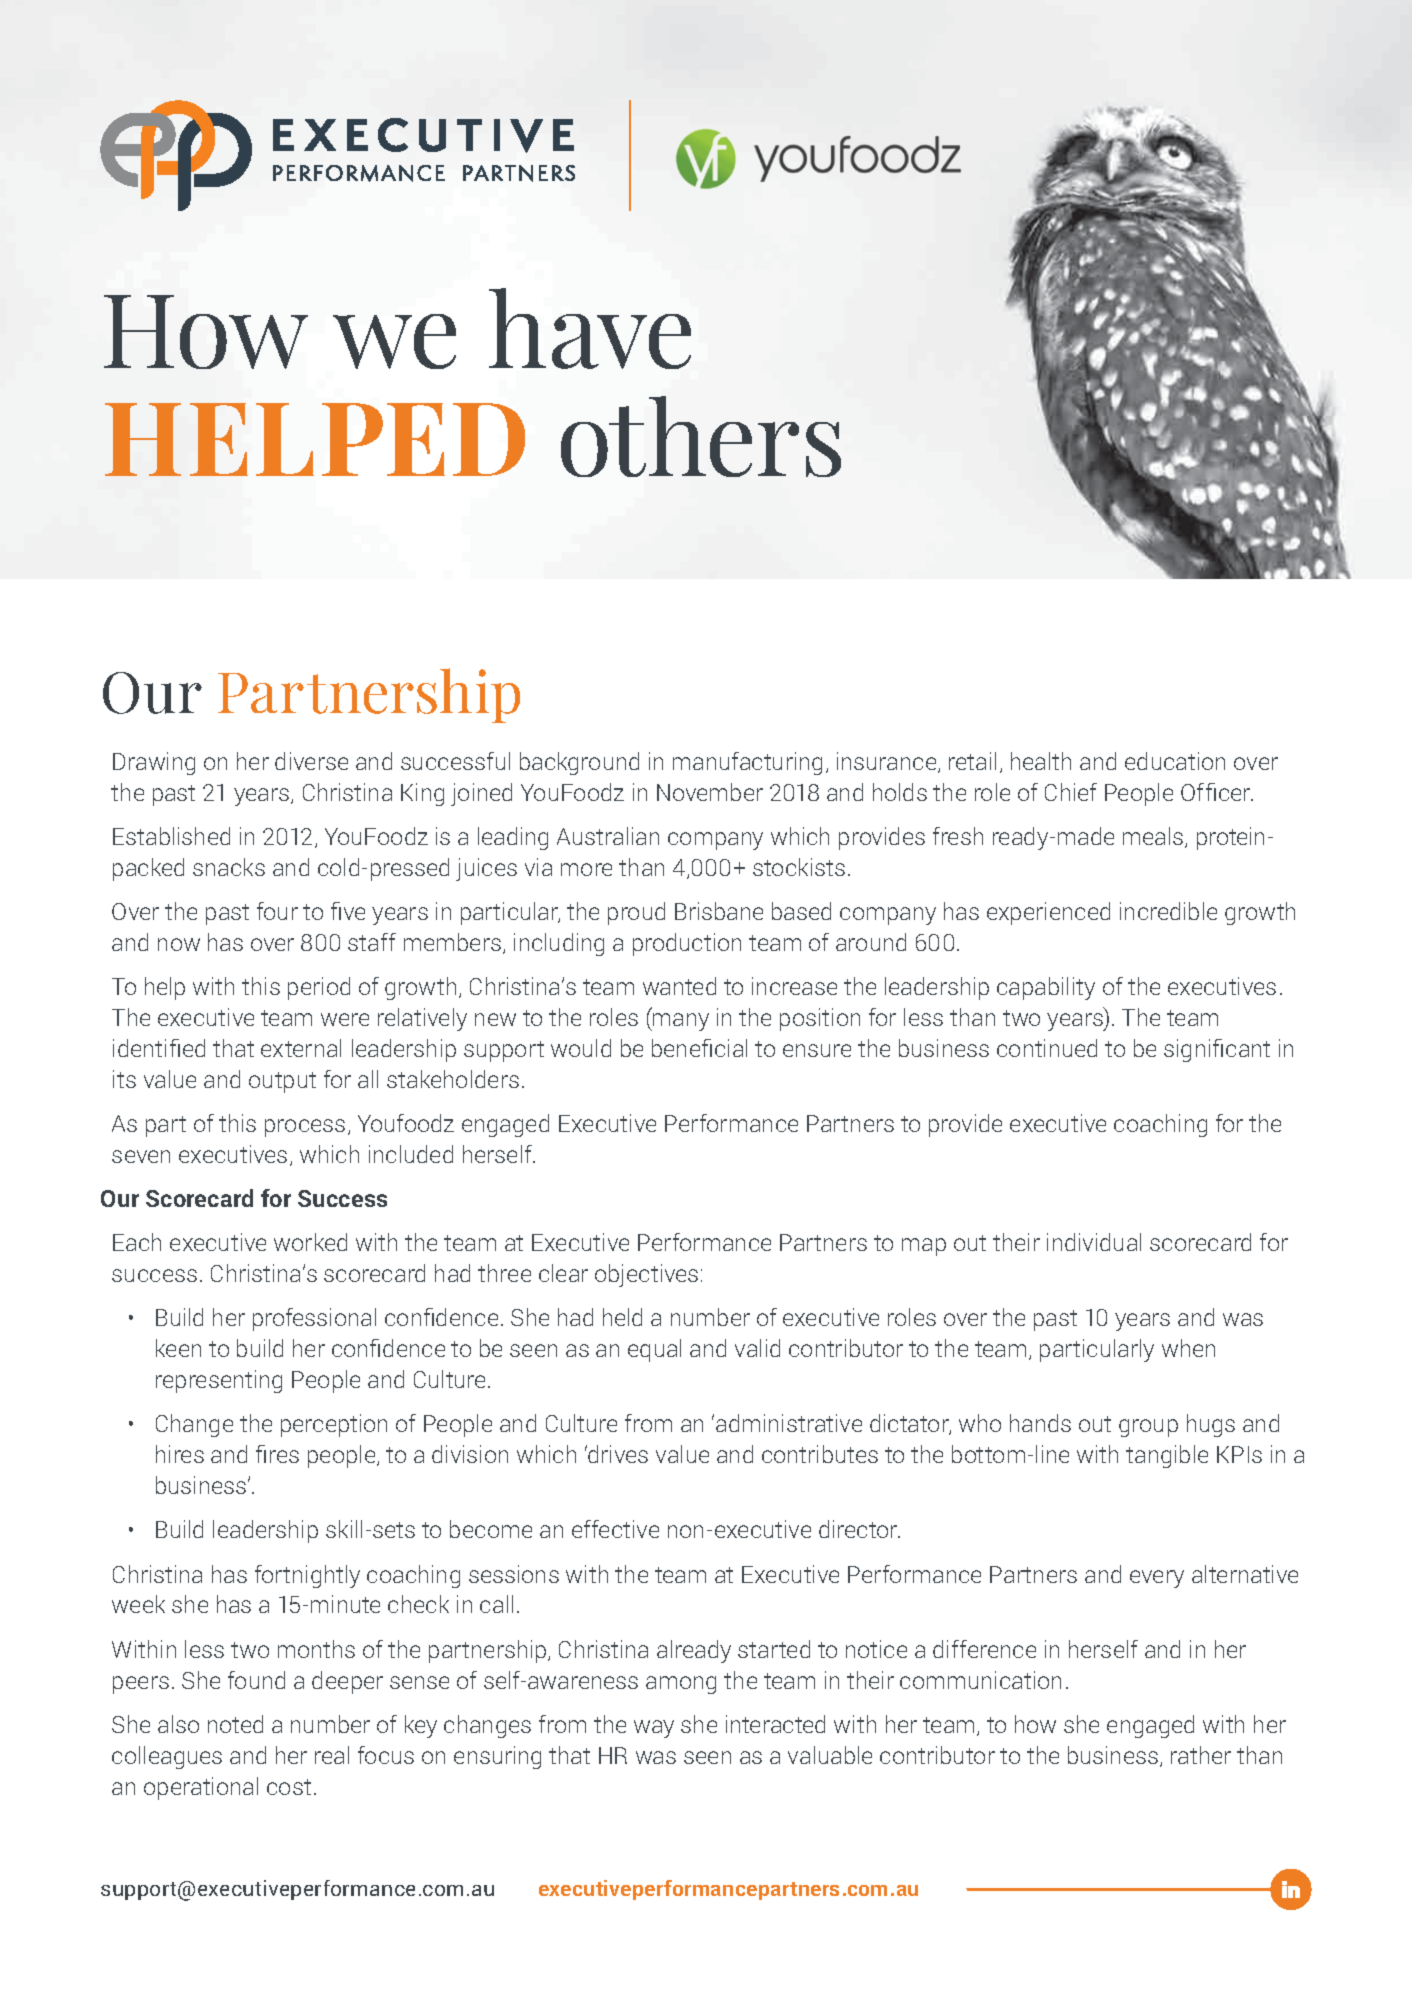 This image has width=1412, height=1997. What do you see at coordinates (699, 1048) in the image?
I see `beneficial` at bounding box center [699, 1048].
